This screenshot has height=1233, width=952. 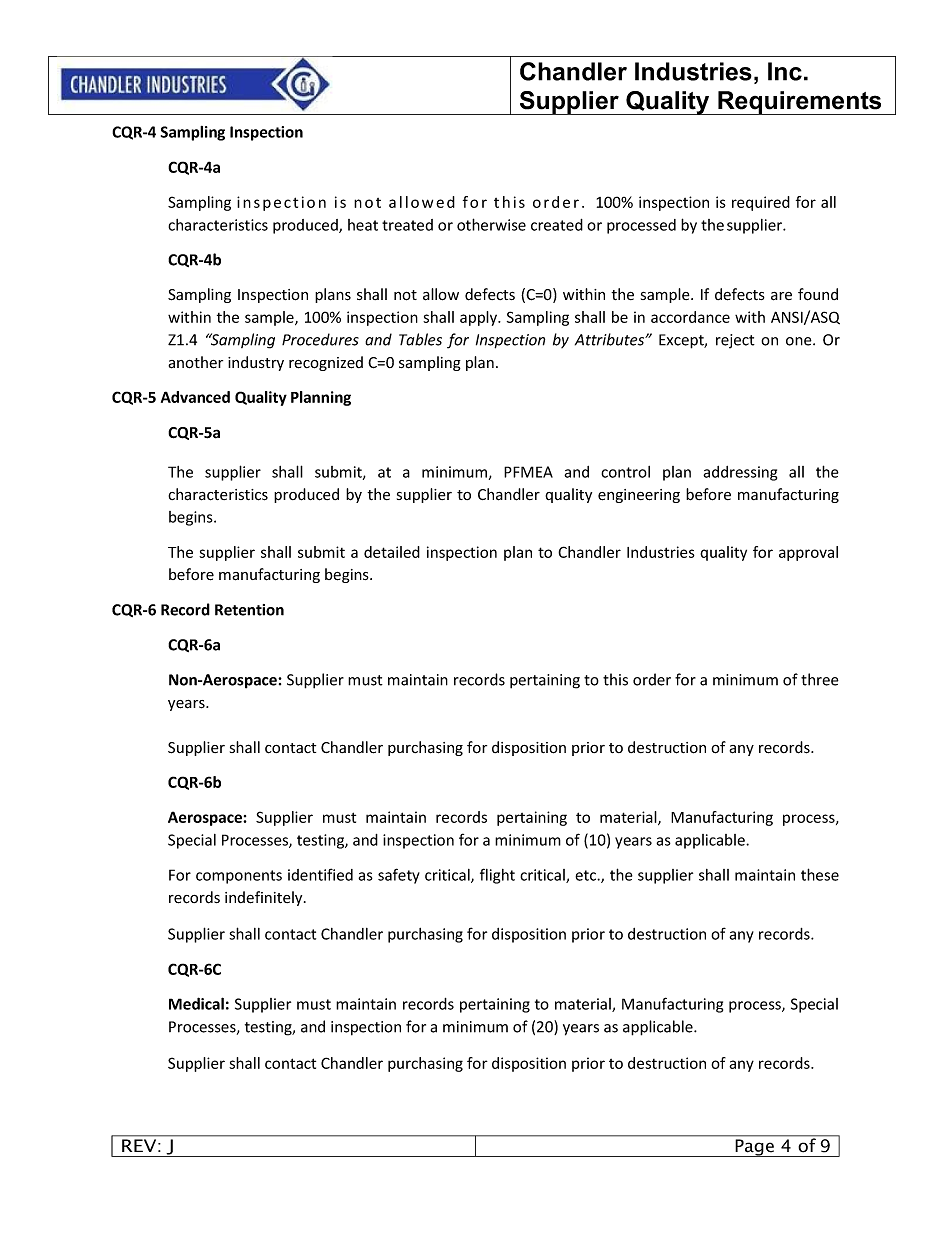 What do you see at coordinates (754, 1148) in the screenshot?
I see `Page` at bounding box center [754, 1148].
